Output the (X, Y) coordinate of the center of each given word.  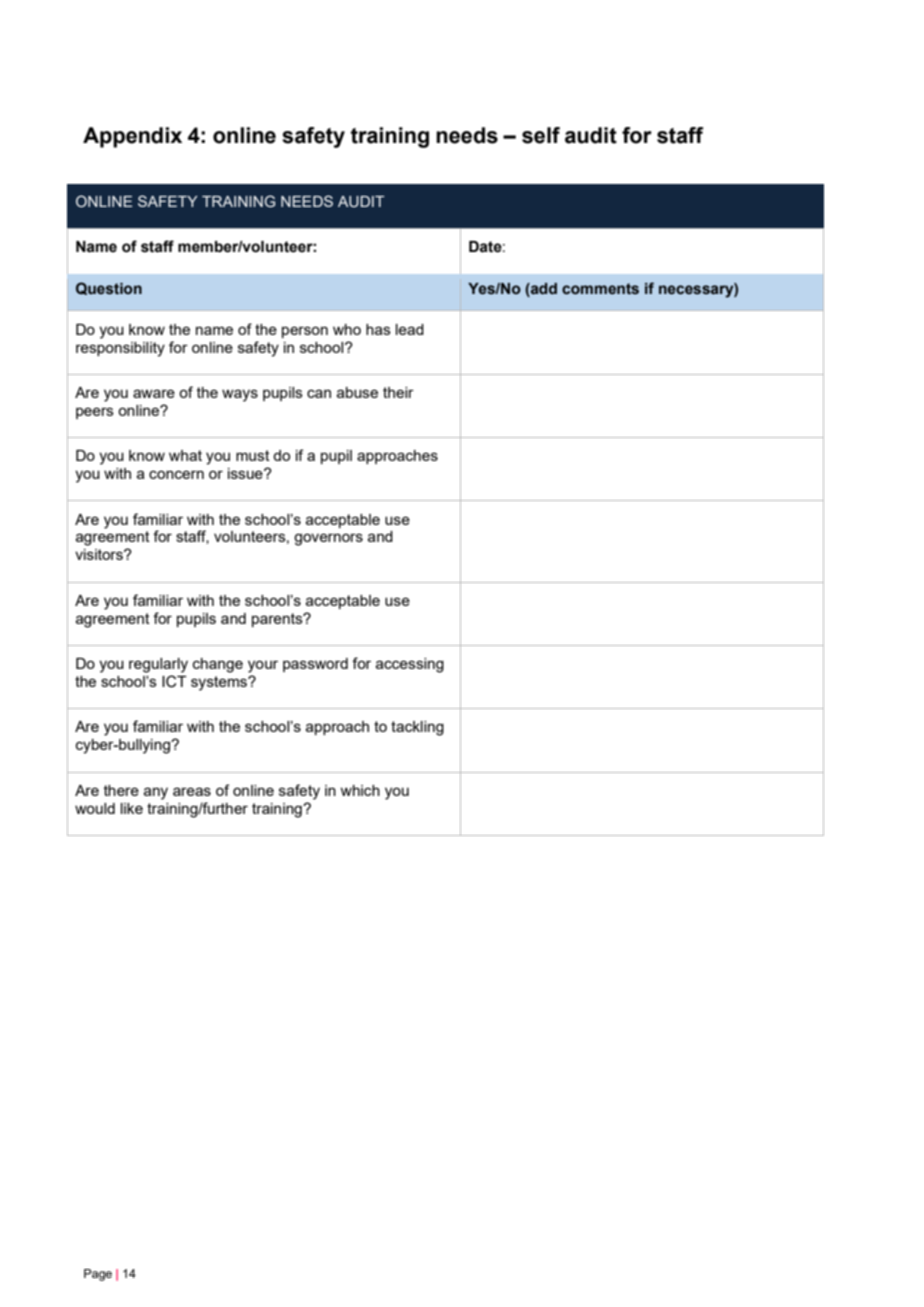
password (315, 665)
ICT (174, 681)
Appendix (132, 137)
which (360, 790)
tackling (417, 728)
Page (98, 1275)
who (347, 329)
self (541, 135)
